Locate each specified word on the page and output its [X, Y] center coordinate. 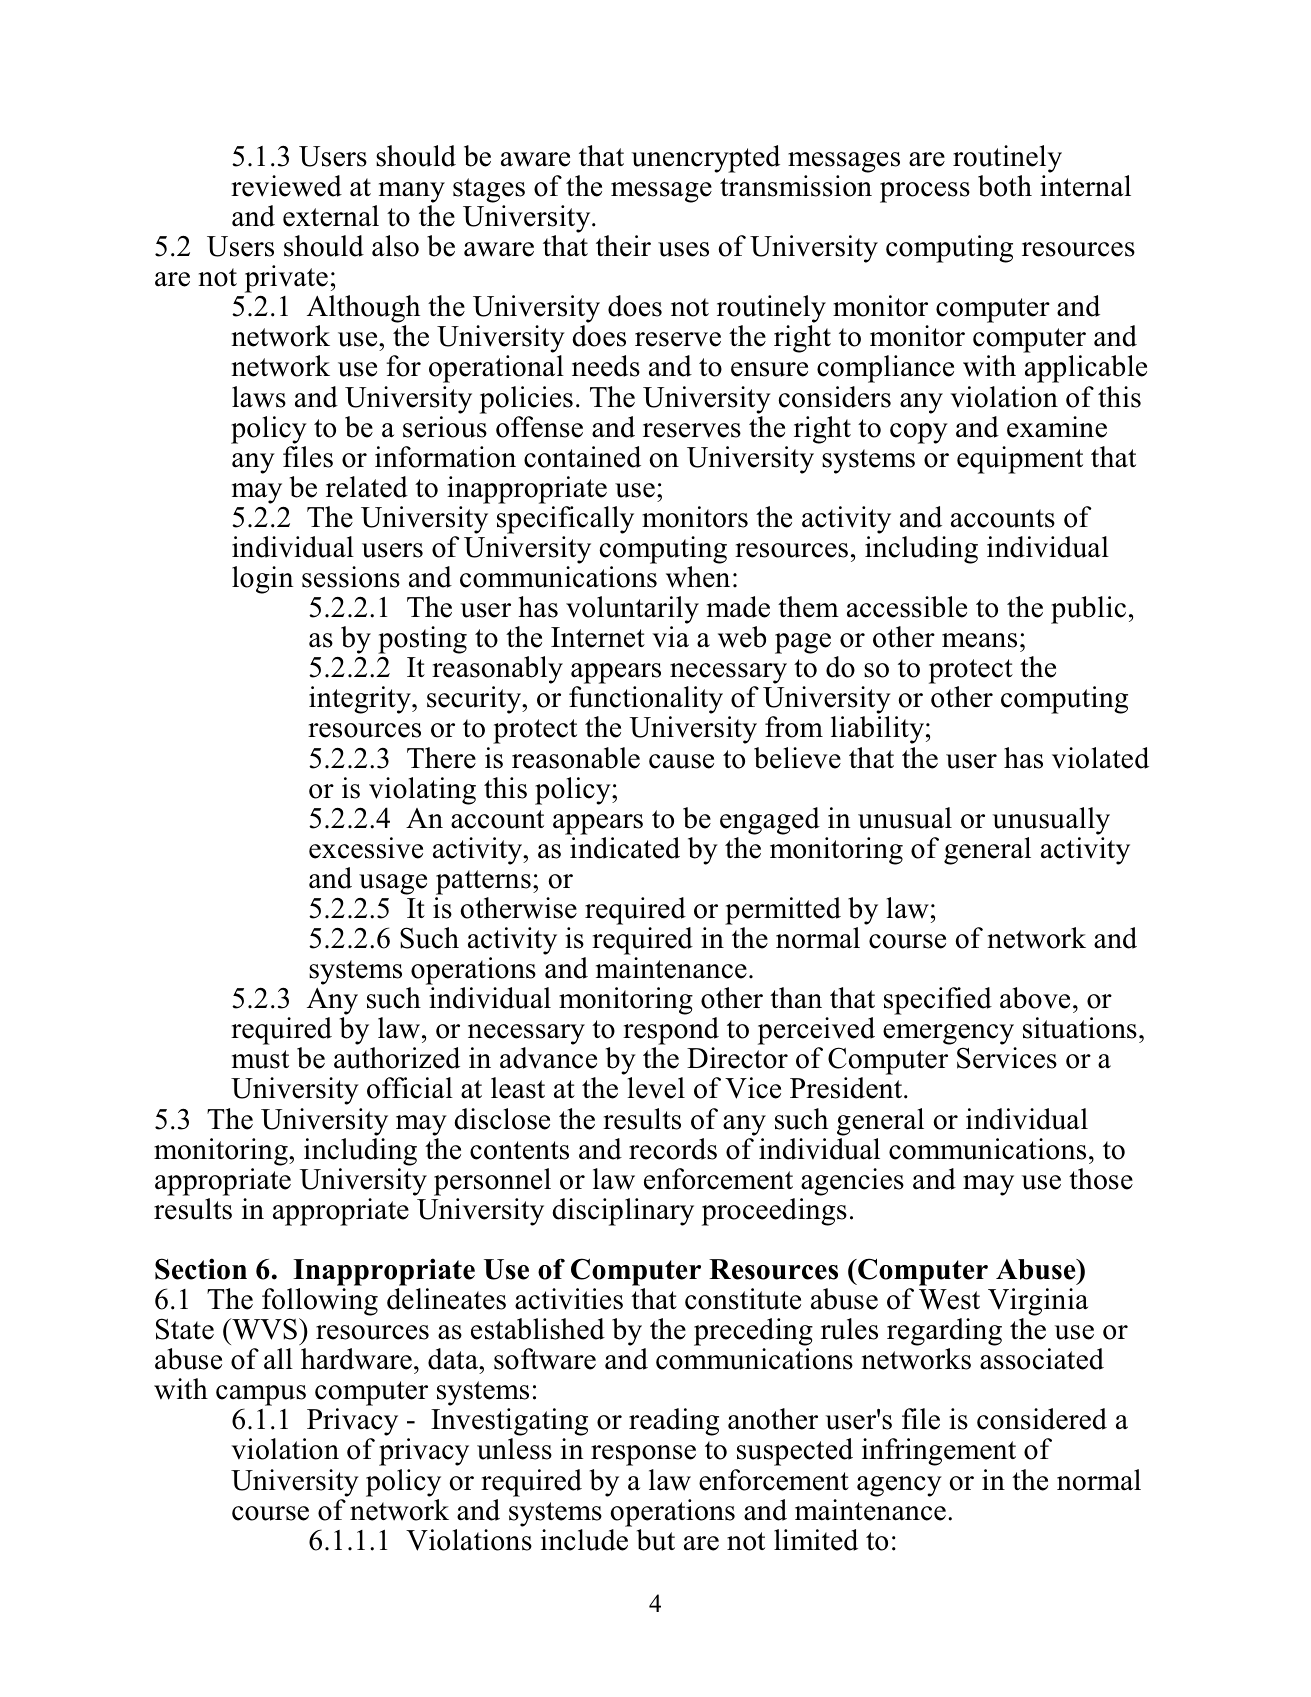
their [623, 246]
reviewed [286, 186]
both [1005, 186]
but [656, 1540]
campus [261, 1397]
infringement [939, 1452]
